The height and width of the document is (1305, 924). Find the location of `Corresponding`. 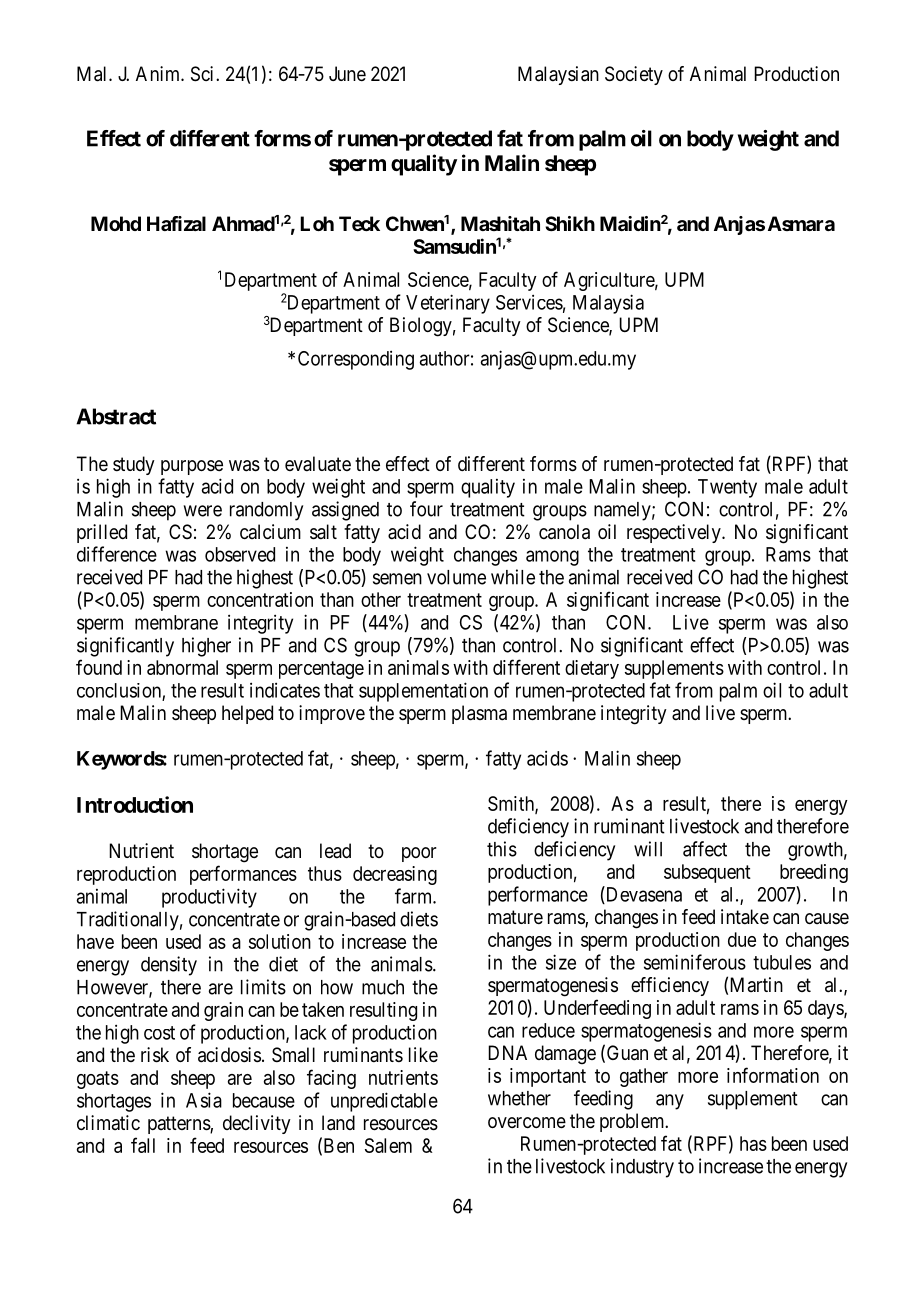

Corresponding is located at coordinates (356, 360).
